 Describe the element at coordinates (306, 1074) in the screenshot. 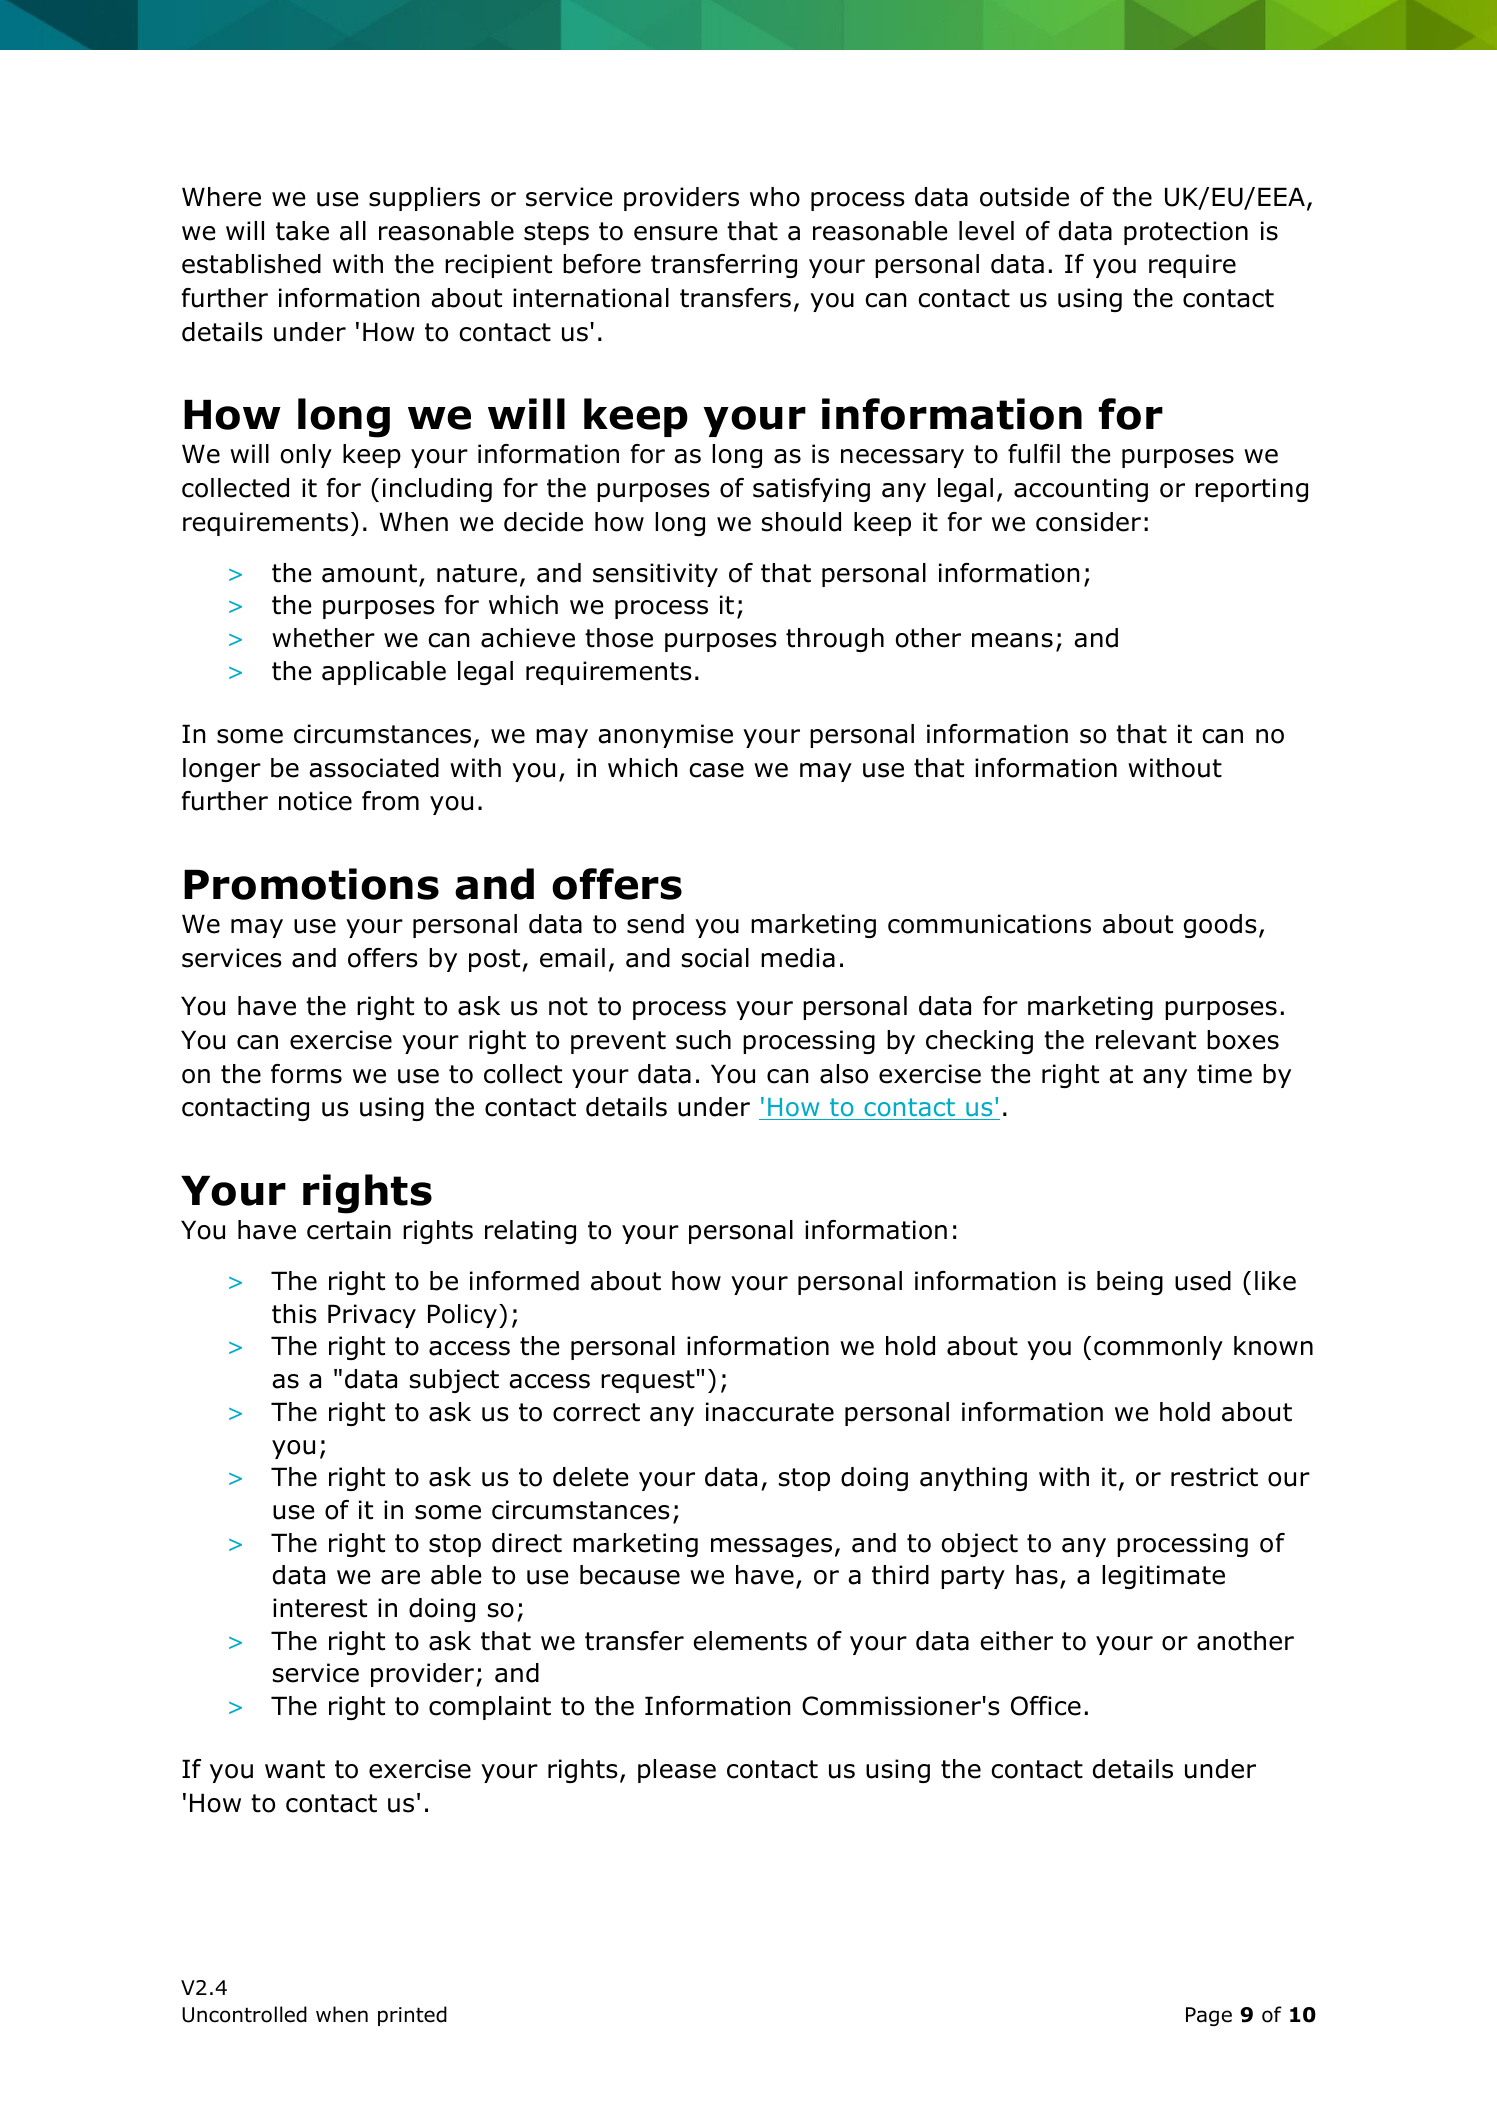

I see `forms` at that location.
